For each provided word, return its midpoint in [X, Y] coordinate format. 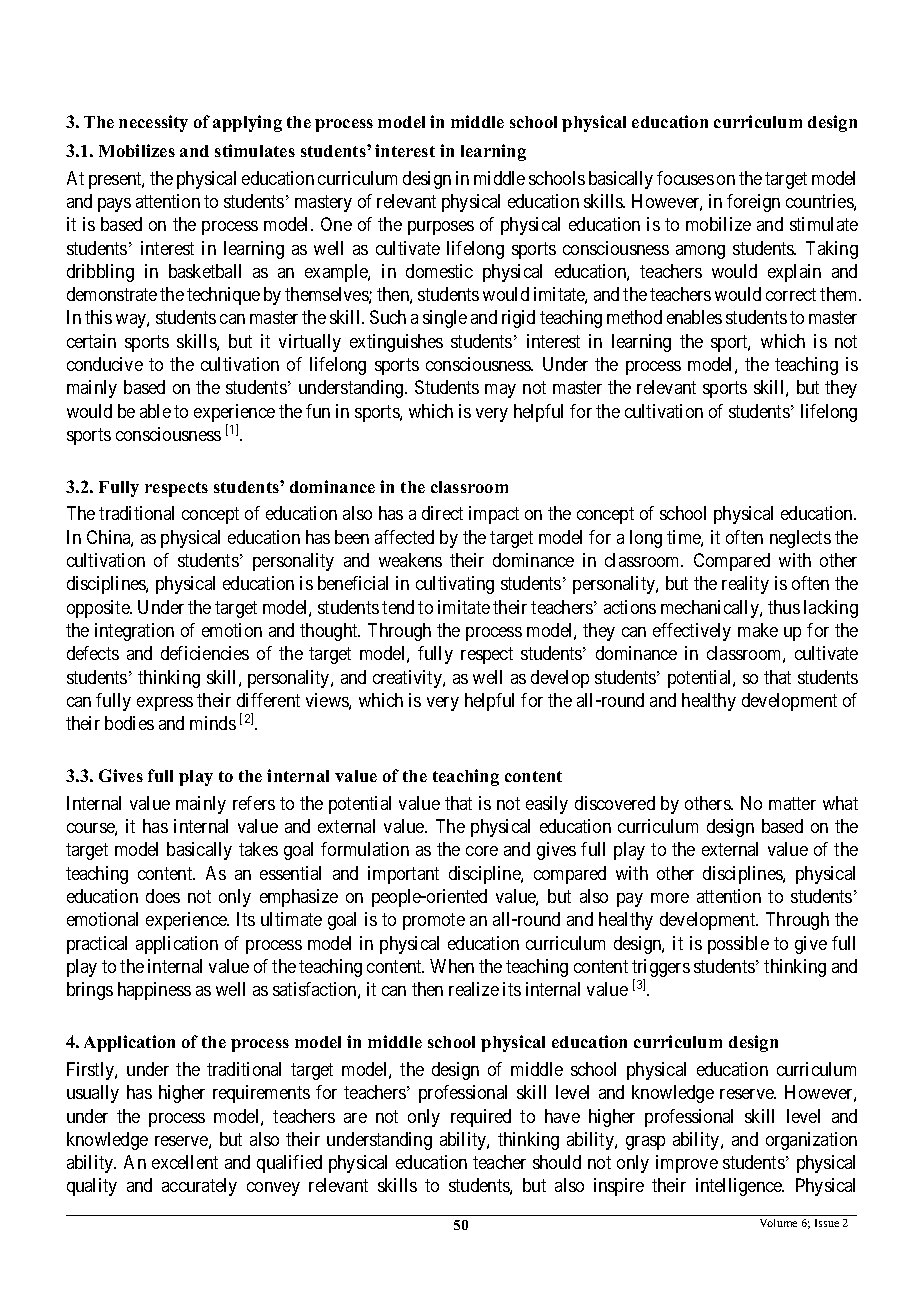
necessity [153, 123]
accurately [199, 1187]
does [163, 896]
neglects [800, 539]
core [482, 851]
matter [792, 803]
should [557, 1162]
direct [442, 513]
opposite [99, 609]
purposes [441, 228]
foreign [753, 203]
